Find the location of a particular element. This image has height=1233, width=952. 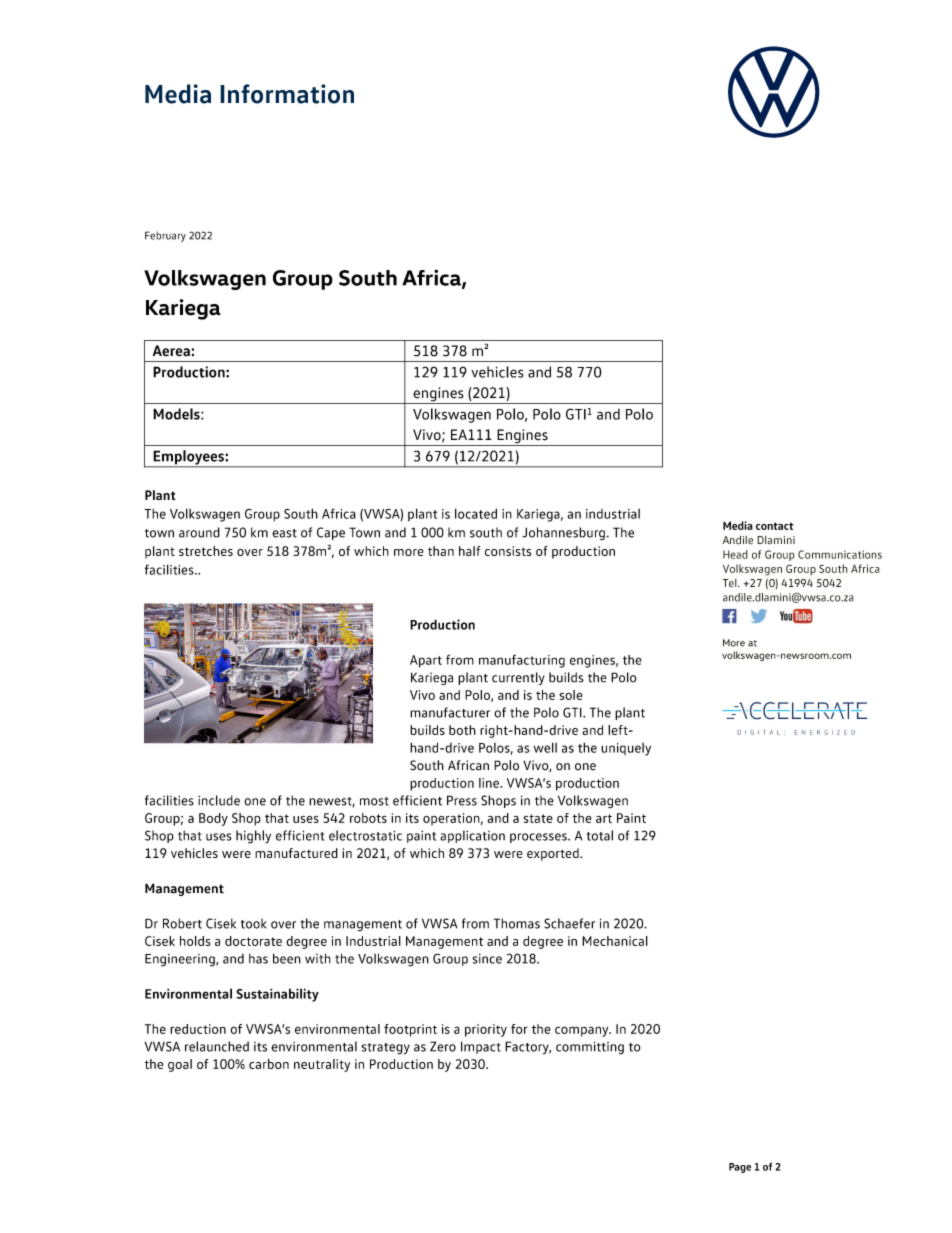

manufacturing is located at coordinates (522, 661).
